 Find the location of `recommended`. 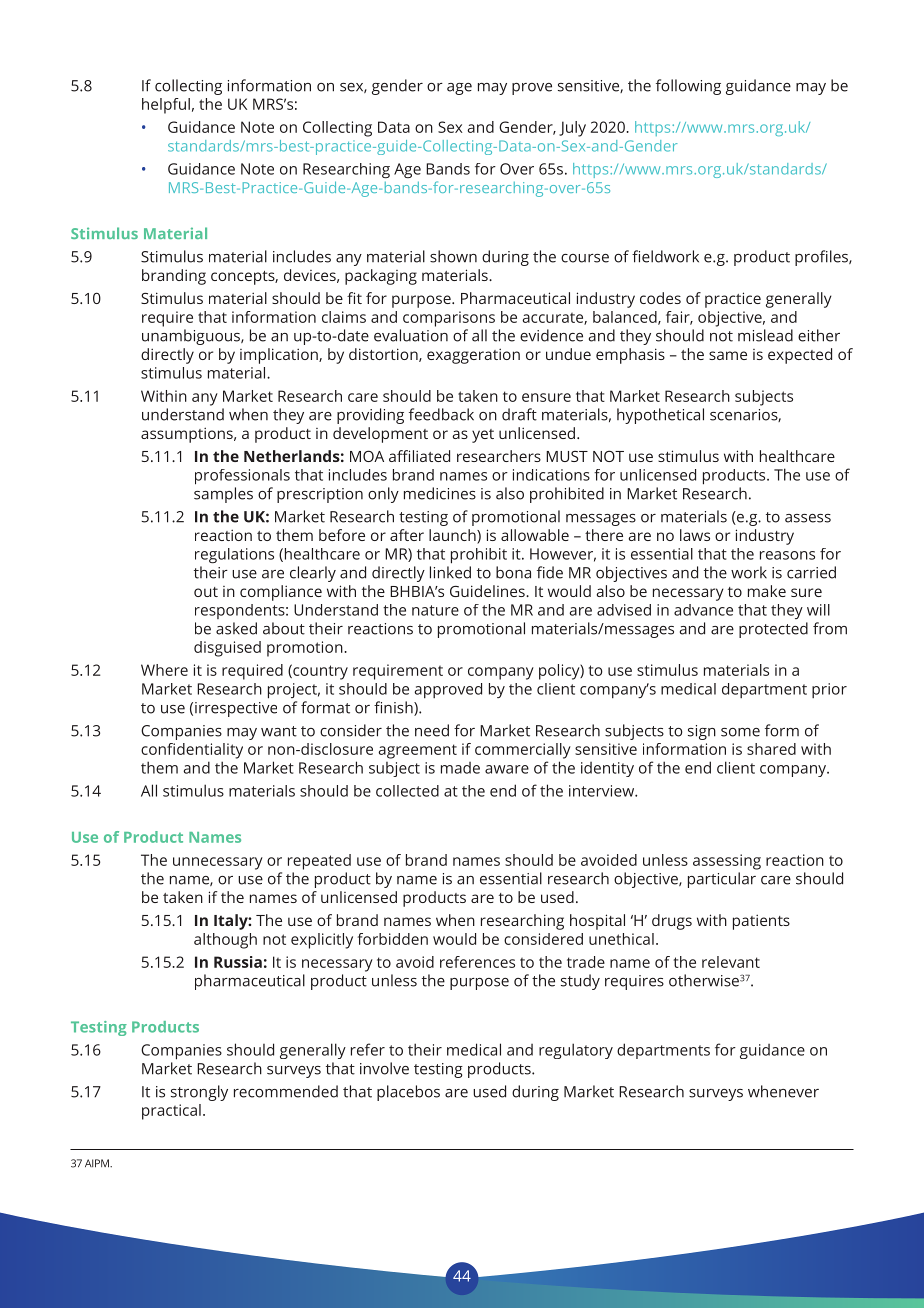

recommended is located at coordinates (286, 1091).
